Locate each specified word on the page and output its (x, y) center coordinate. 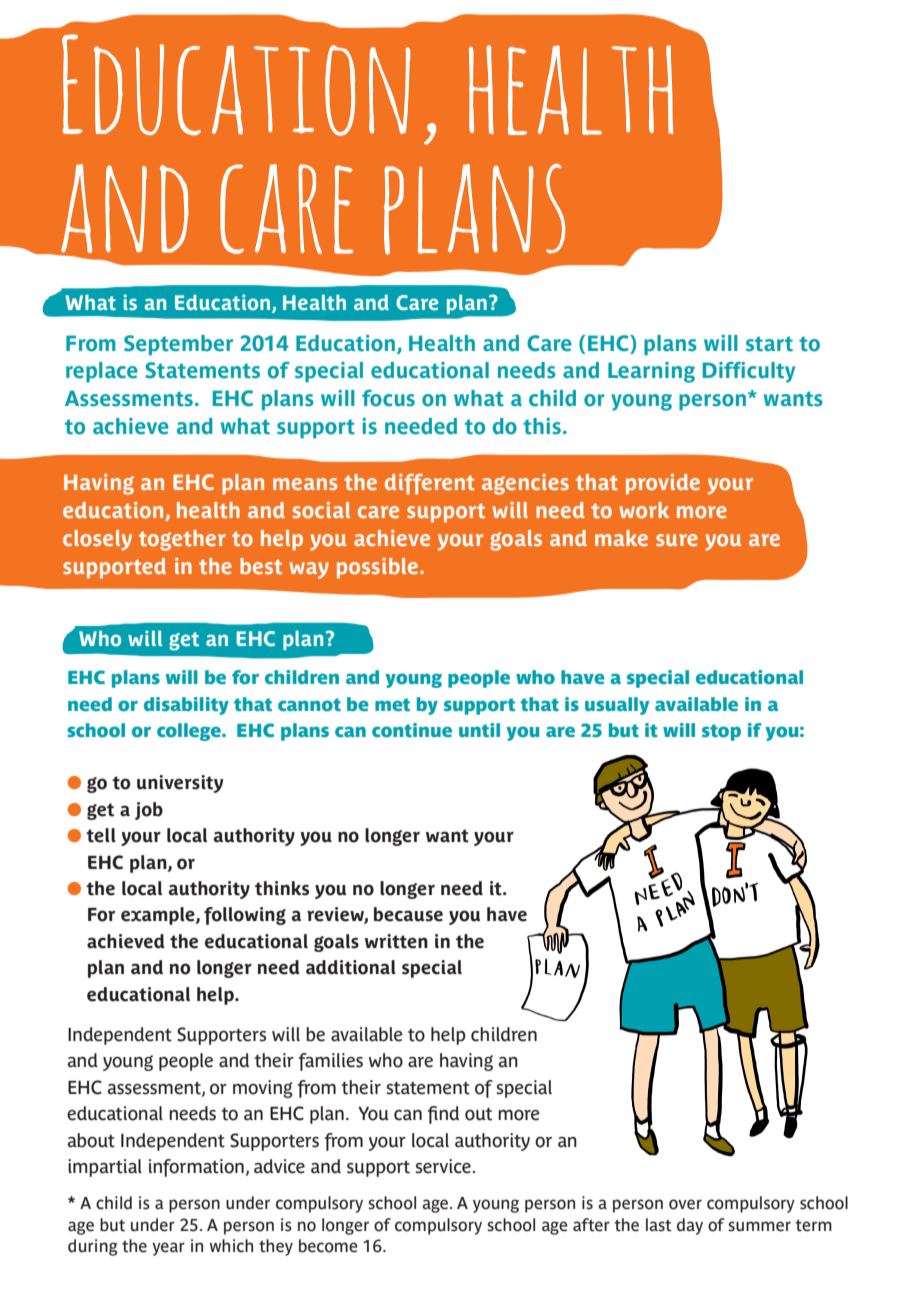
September (178, 345)
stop (721, 732)
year (168, 1249)
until (479, 730)
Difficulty (749, 372)
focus (388, 398)
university (180, 784)
